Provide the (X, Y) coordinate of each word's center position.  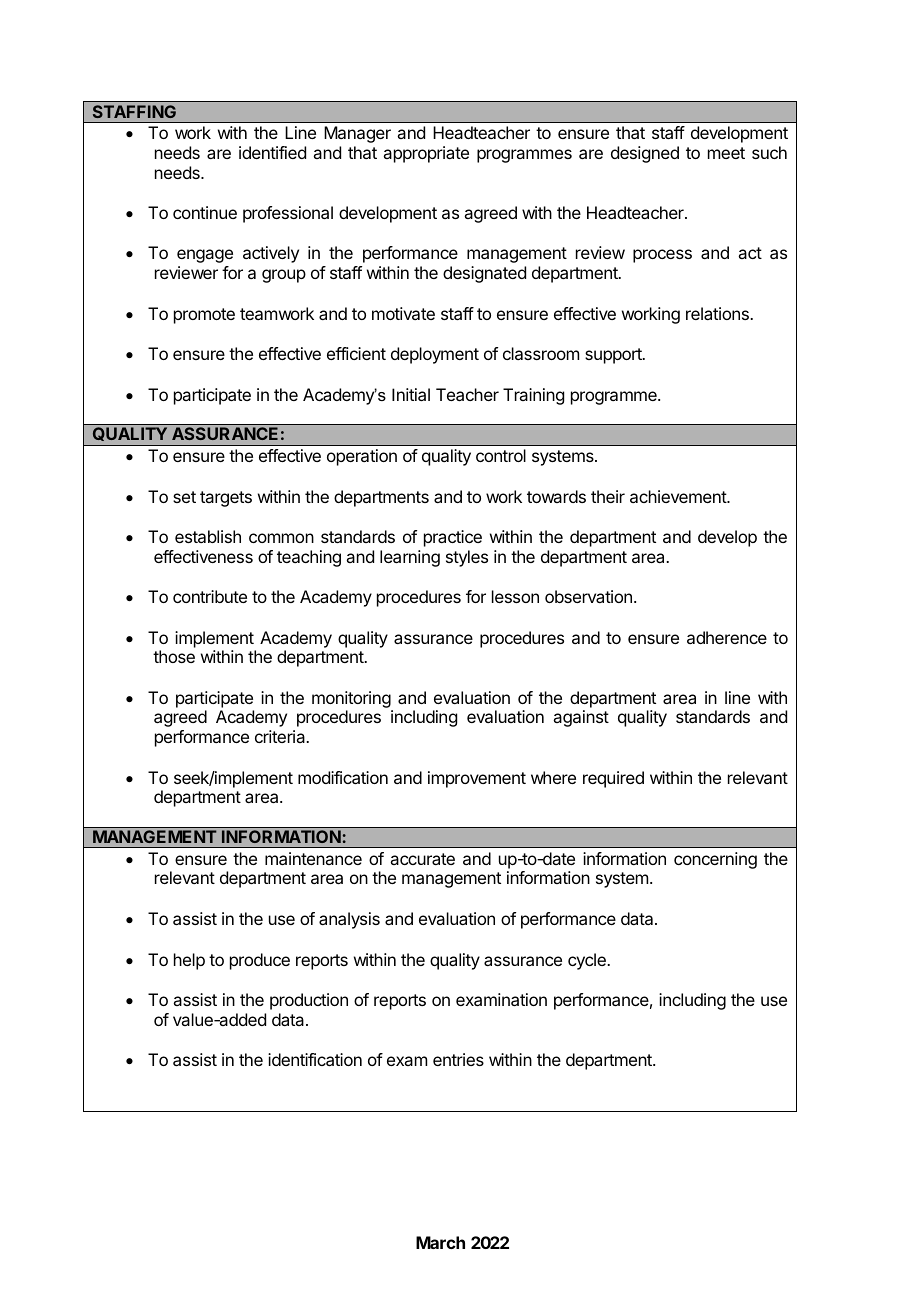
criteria (281, 736)
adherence (727, 637)
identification (315, 1059)
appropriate (426, 154)
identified (272, 152)
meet (726, 153)
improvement (477, 779)
